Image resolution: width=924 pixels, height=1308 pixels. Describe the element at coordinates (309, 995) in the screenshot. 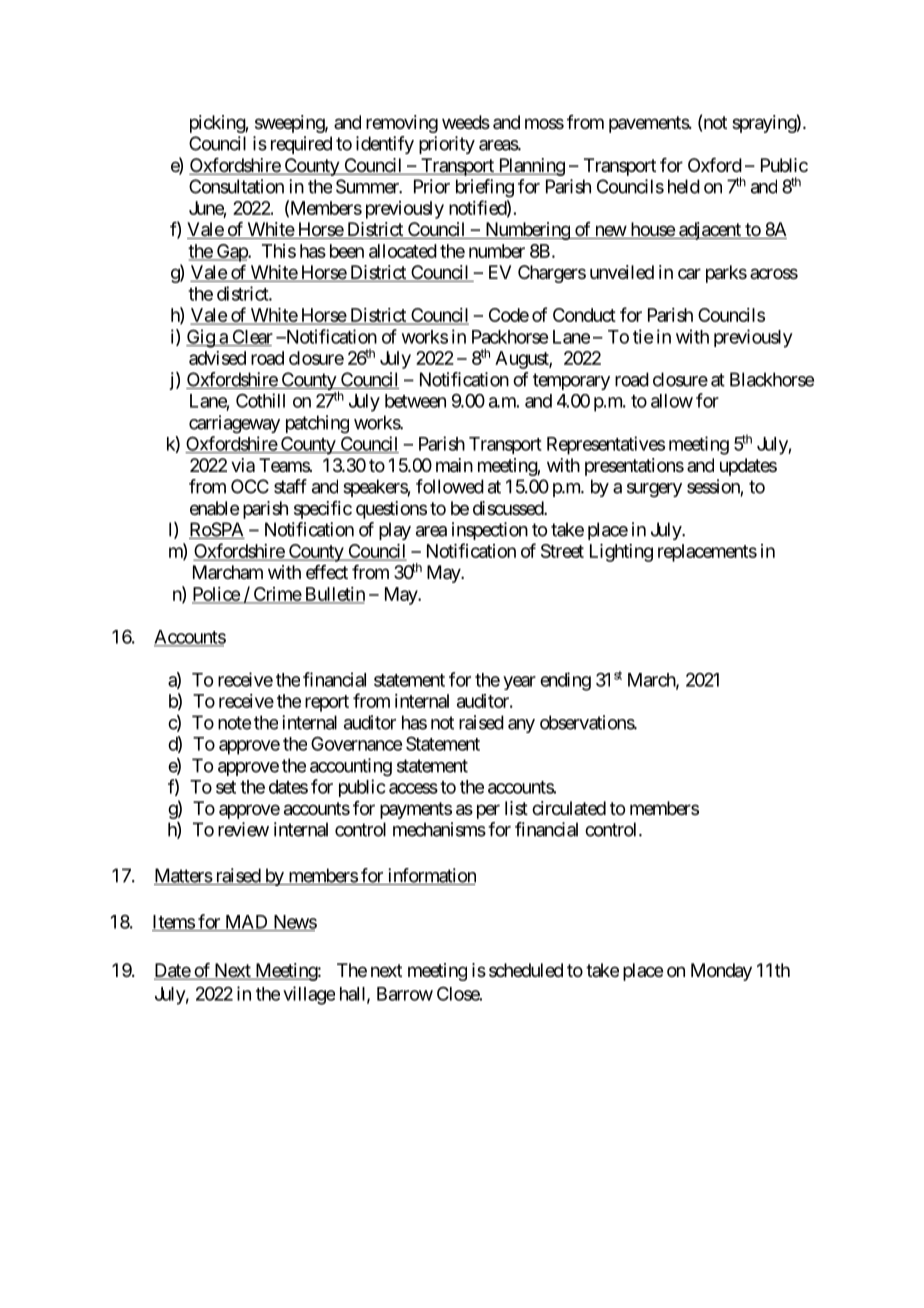

I see `village` at that location.
